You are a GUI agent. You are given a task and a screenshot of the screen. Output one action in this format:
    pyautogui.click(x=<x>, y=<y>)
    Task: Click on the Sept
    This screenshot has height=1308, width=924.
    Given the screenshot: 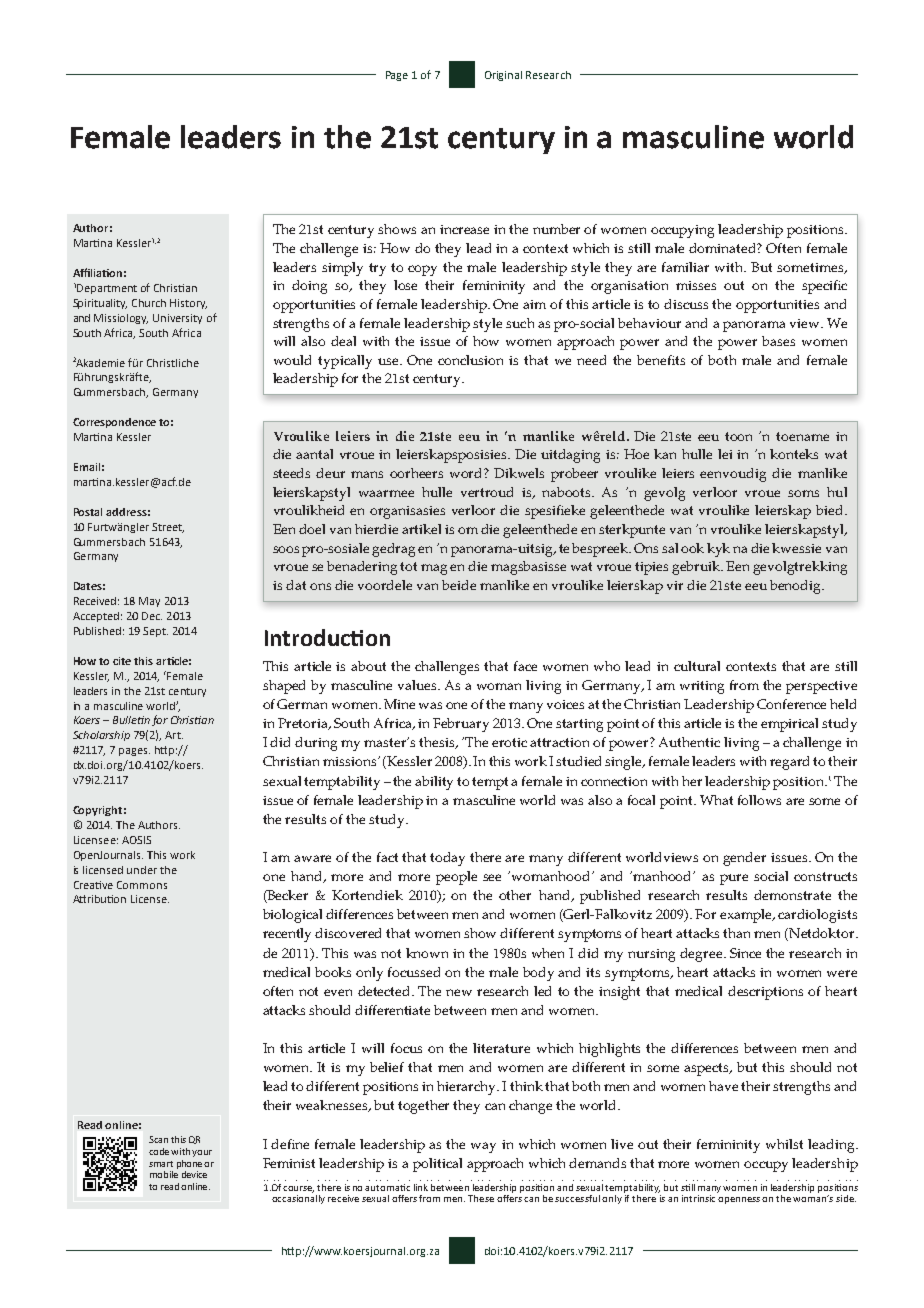 What is the action you would take?
    pyautogui.click(x=155, y=632)
